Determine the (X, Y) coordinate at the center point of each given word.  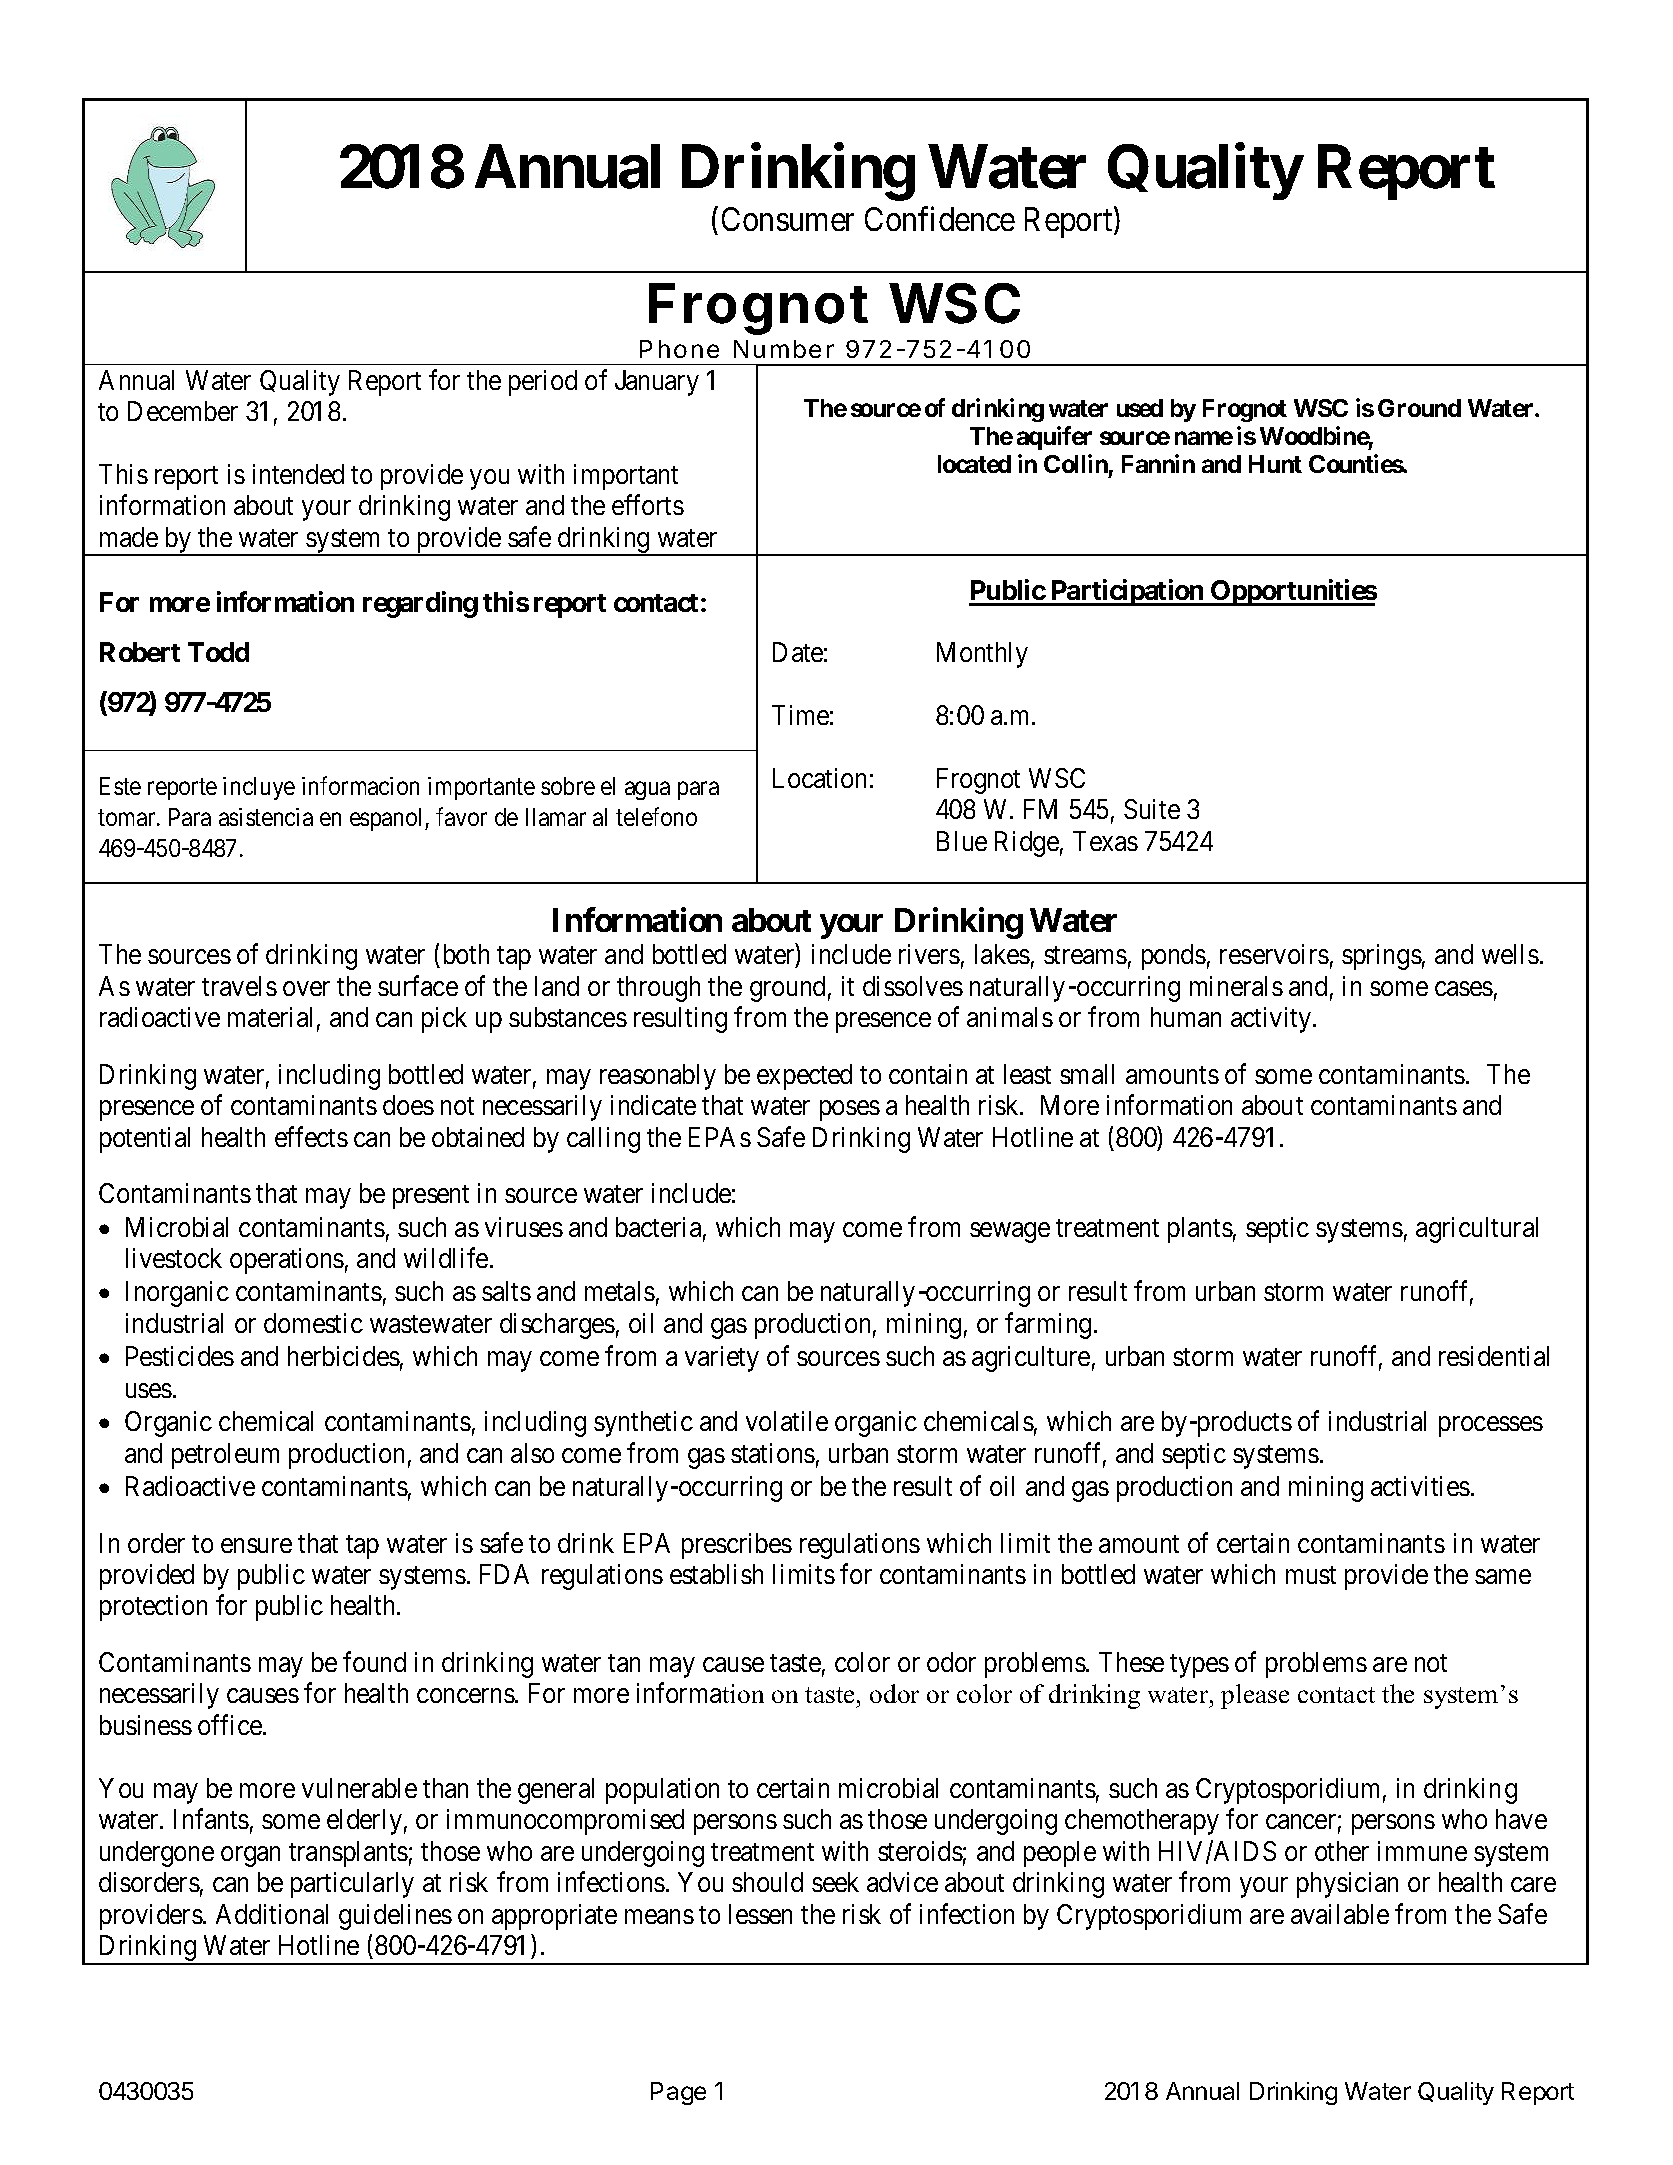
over (306, 988)
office (230, 1724)
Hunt (1275, 464)
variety (722, 1359)
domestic (313, 1323)
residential (1494, 1356)
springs (1382, 957)
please (1255, 1696)
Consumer (788, 219)
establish (716, 1574)
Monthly (982, 655)
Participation (1127, 592)
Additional (272, 1914)
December (183, 411)
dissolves (913, 986)
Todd (218, 652)
